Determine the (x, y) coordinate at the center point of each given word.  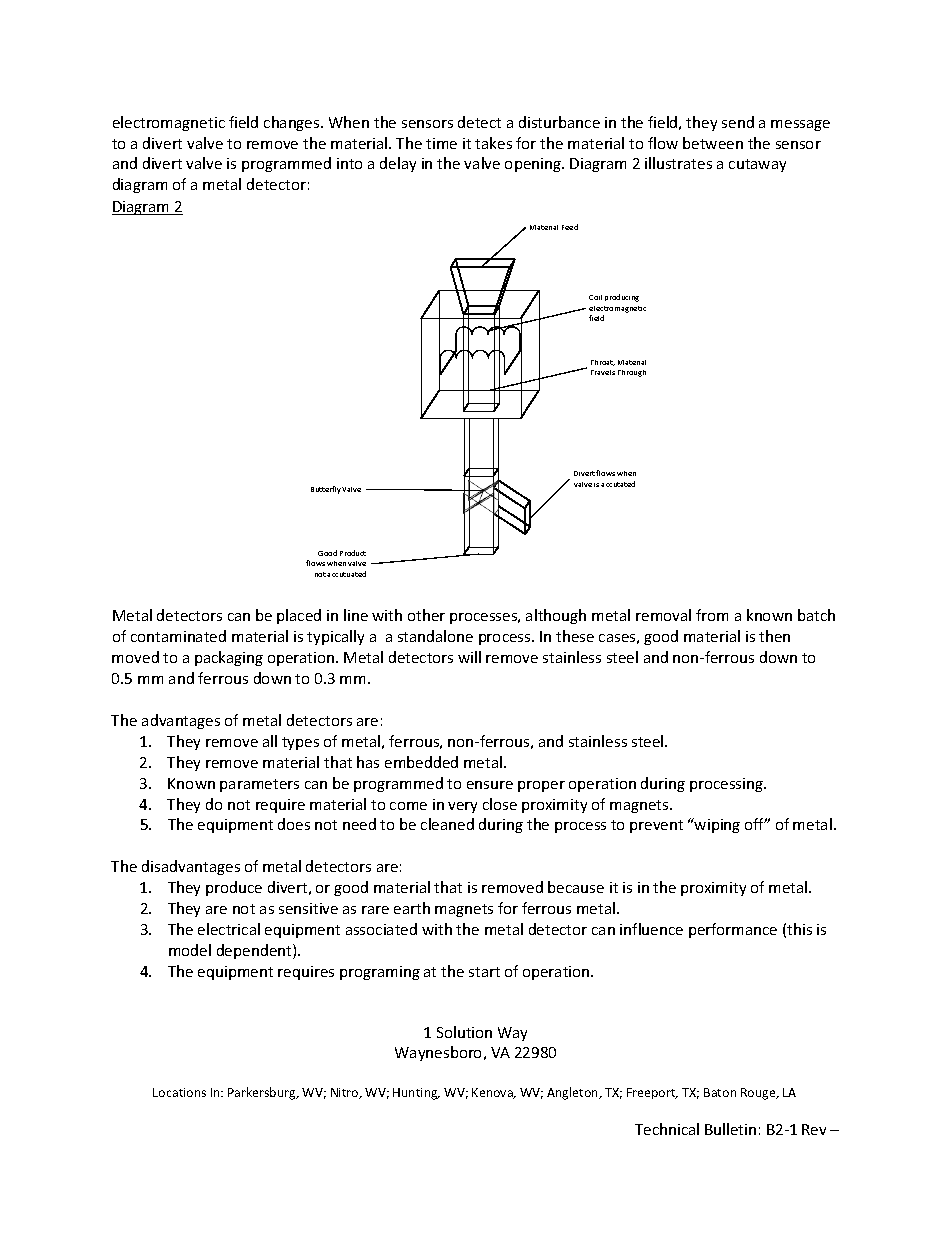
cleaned (447, 824)
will (469, 657)
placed (299, 616)
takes (493, 143)
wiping (716, 825)
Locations (179, 1092)
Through (632, 373)
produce (234, 888)
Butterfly (326, 490)
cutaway (757, 165)
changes (293, 123)
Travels (603, 372)
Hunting (416, 1094)
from (712, 615)
